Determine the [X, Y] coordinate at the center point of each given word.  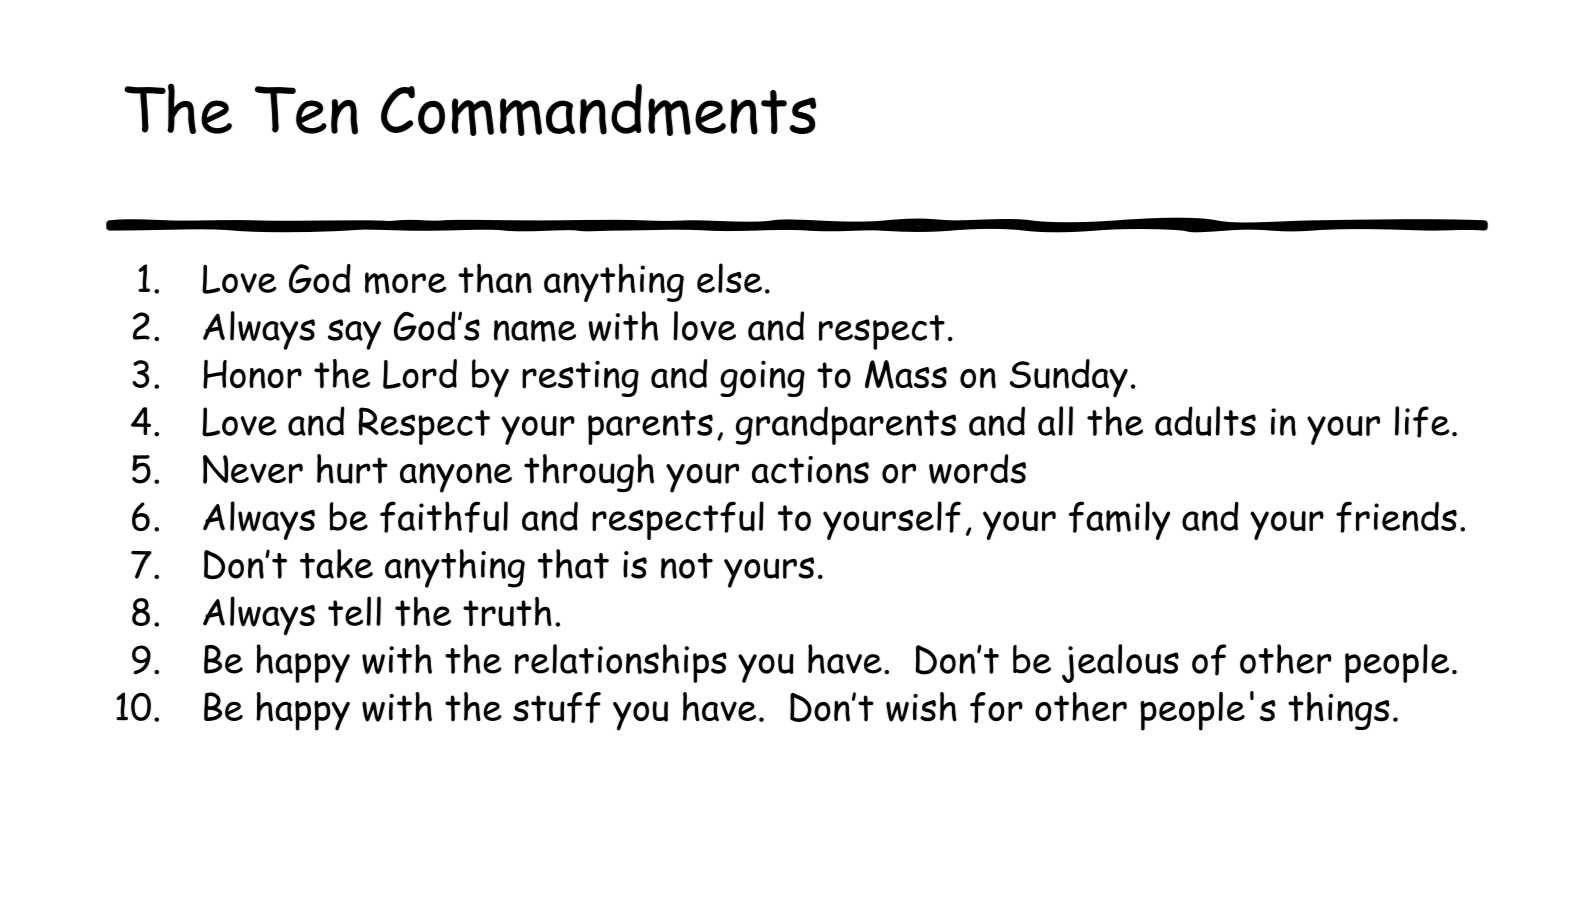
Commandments [598, 110]
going [762, 378]
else [729, 278]
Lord [420, 374]
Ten [306, 110]
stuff [557, 707]
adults [1205, 421]
